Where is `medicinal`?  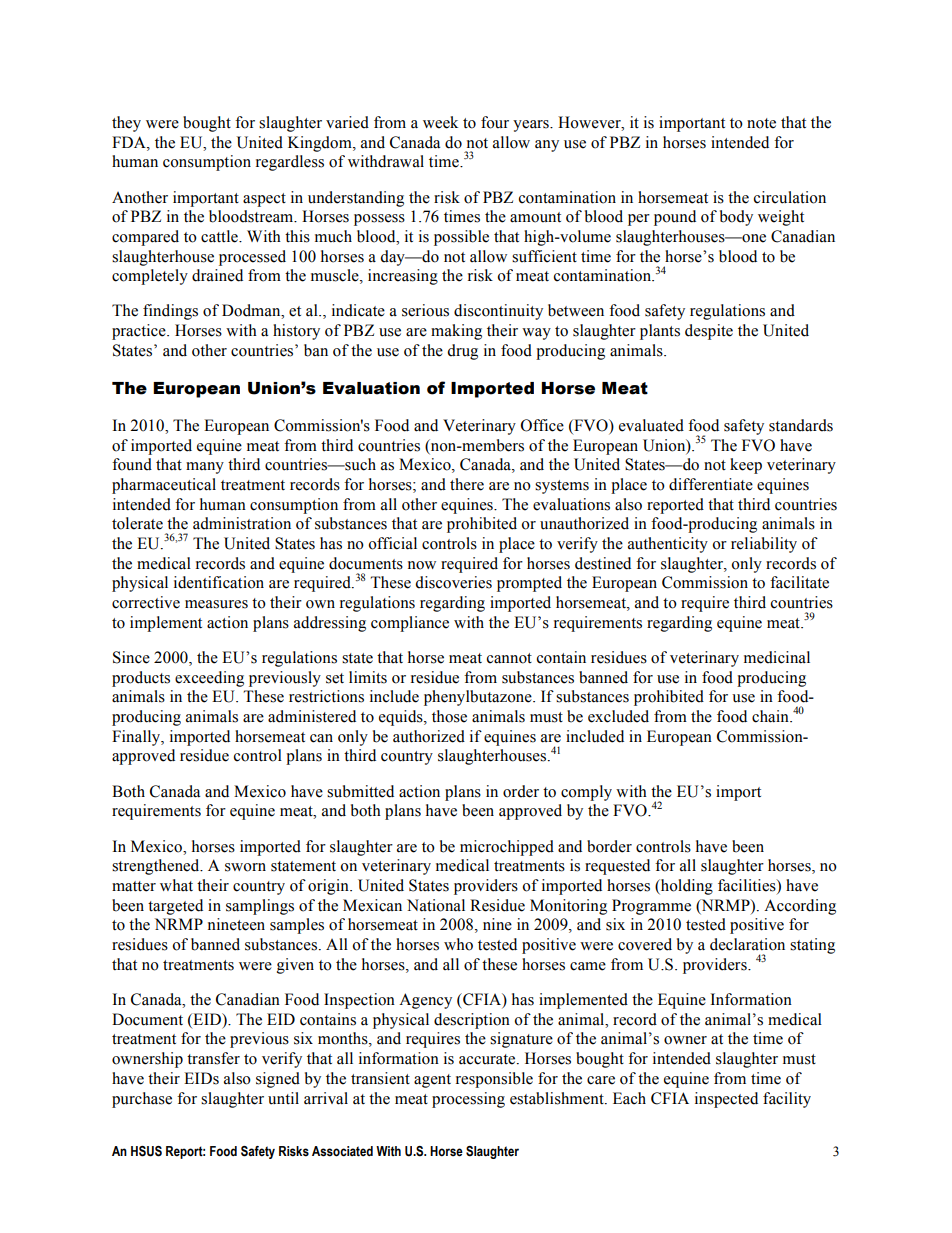 medicinal is located at coordinates (777, 657).
